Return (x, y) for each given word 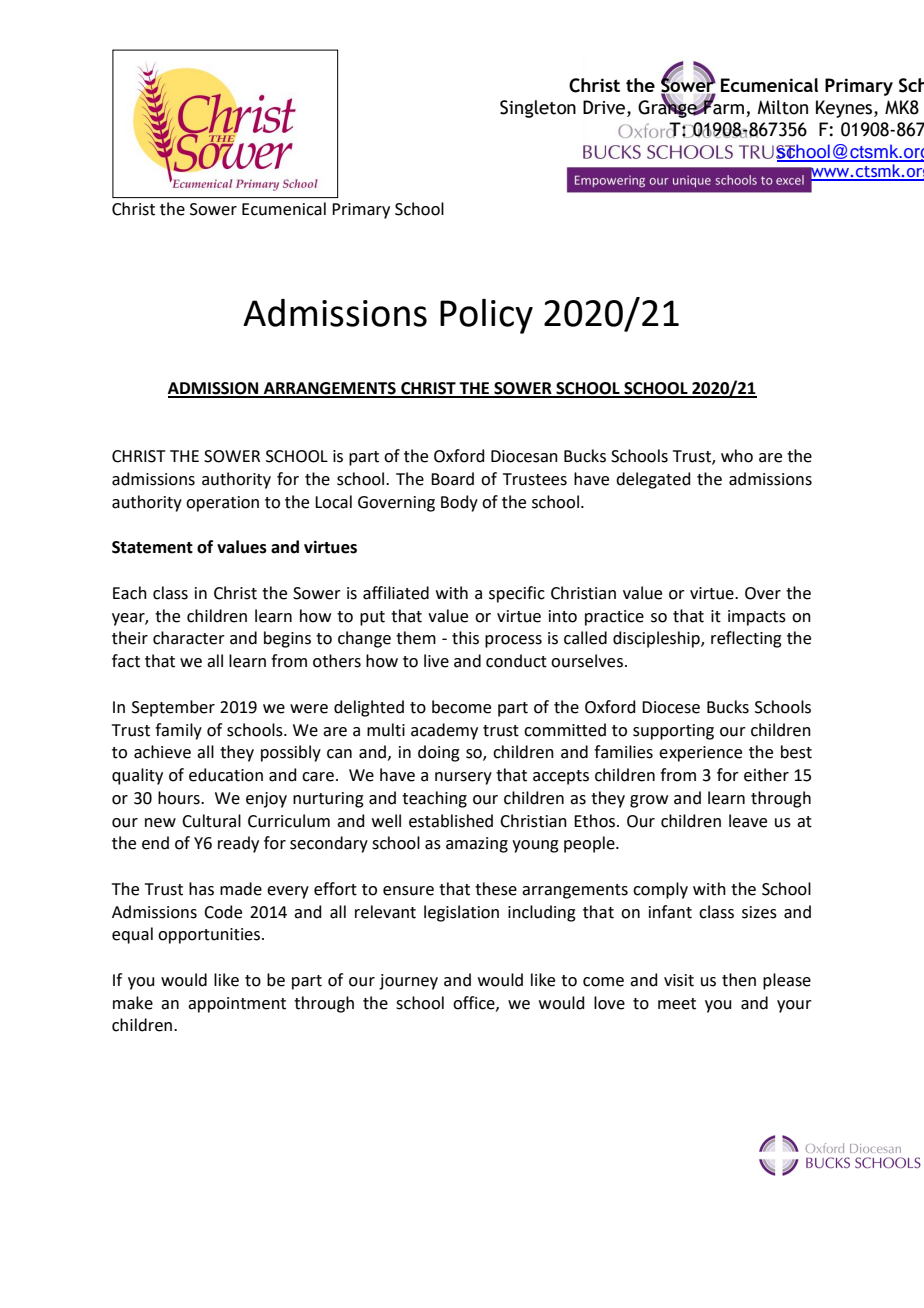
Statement (152, 547)
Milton (783, 107)
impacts (757, 618)
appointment (237, 1005)
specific (517, 594)
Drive (605, 108)
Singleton (538, 109)
